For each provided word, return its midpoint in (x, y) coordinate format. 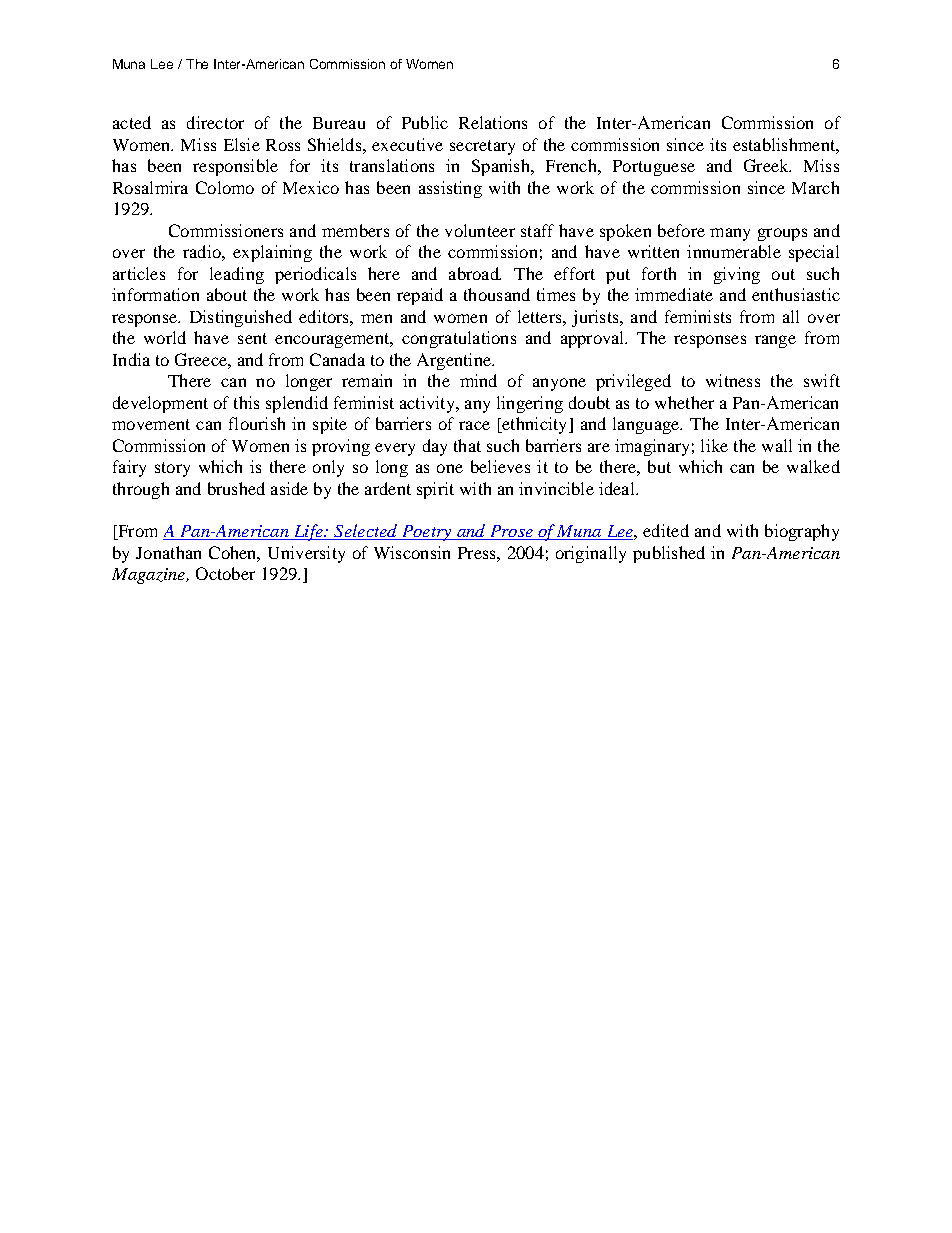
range (775, 341)
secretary (482, 147)
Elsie (242, 144)
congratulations (459, 339)
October (225, 573)
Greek (767, 165)
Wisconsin (412, 552)
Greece (202, 359)
